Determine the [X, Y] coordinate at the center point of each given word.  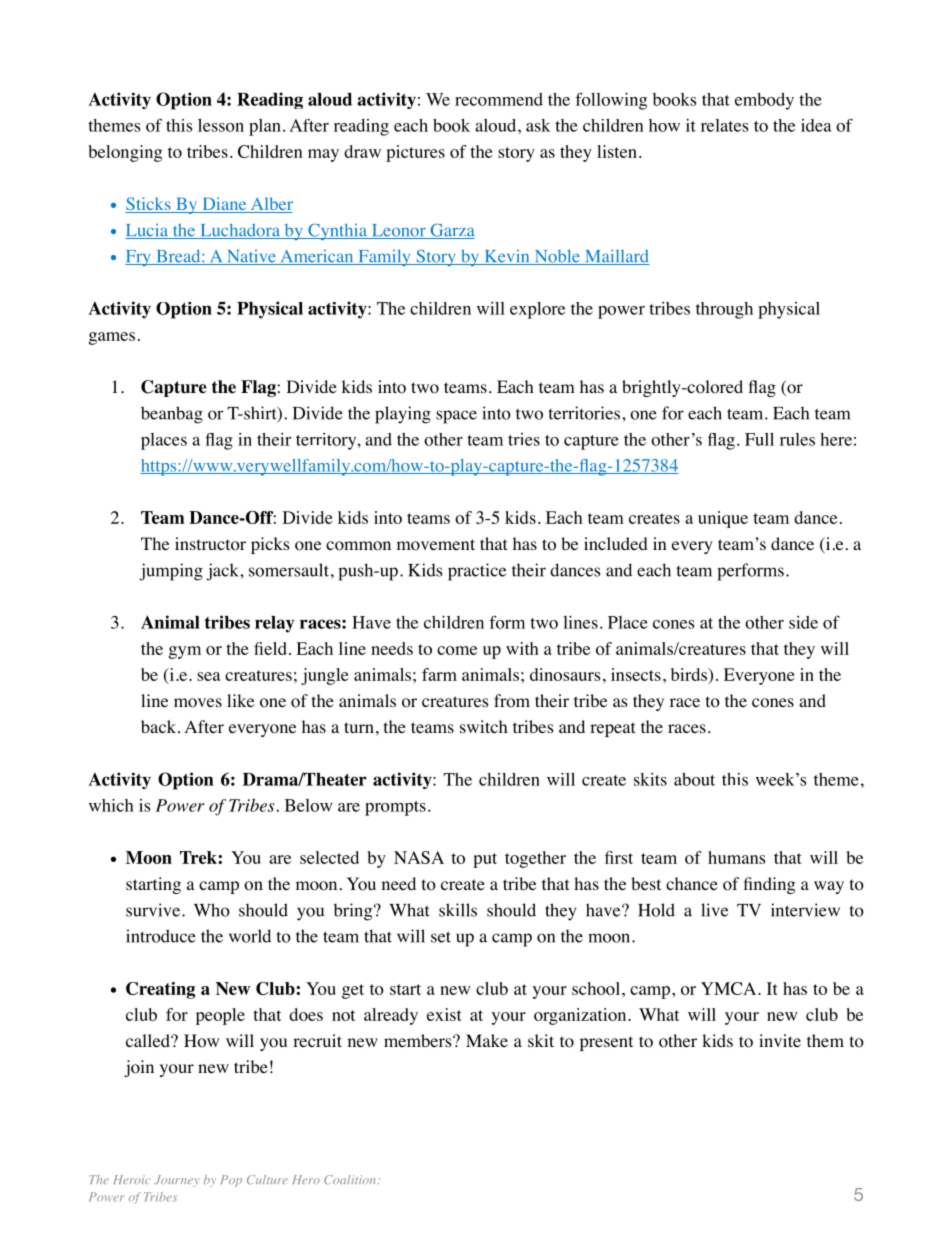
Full [759, 439]
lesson [221, 125]
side [803, 622]
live [714, 910]
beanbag [172, 415]
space [456, 417]
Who [212, 910]
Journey [176, 1181]
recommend [499, 99]
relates [724, 125]
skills [458, 910]
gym [185, 652]
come [457, 650]
